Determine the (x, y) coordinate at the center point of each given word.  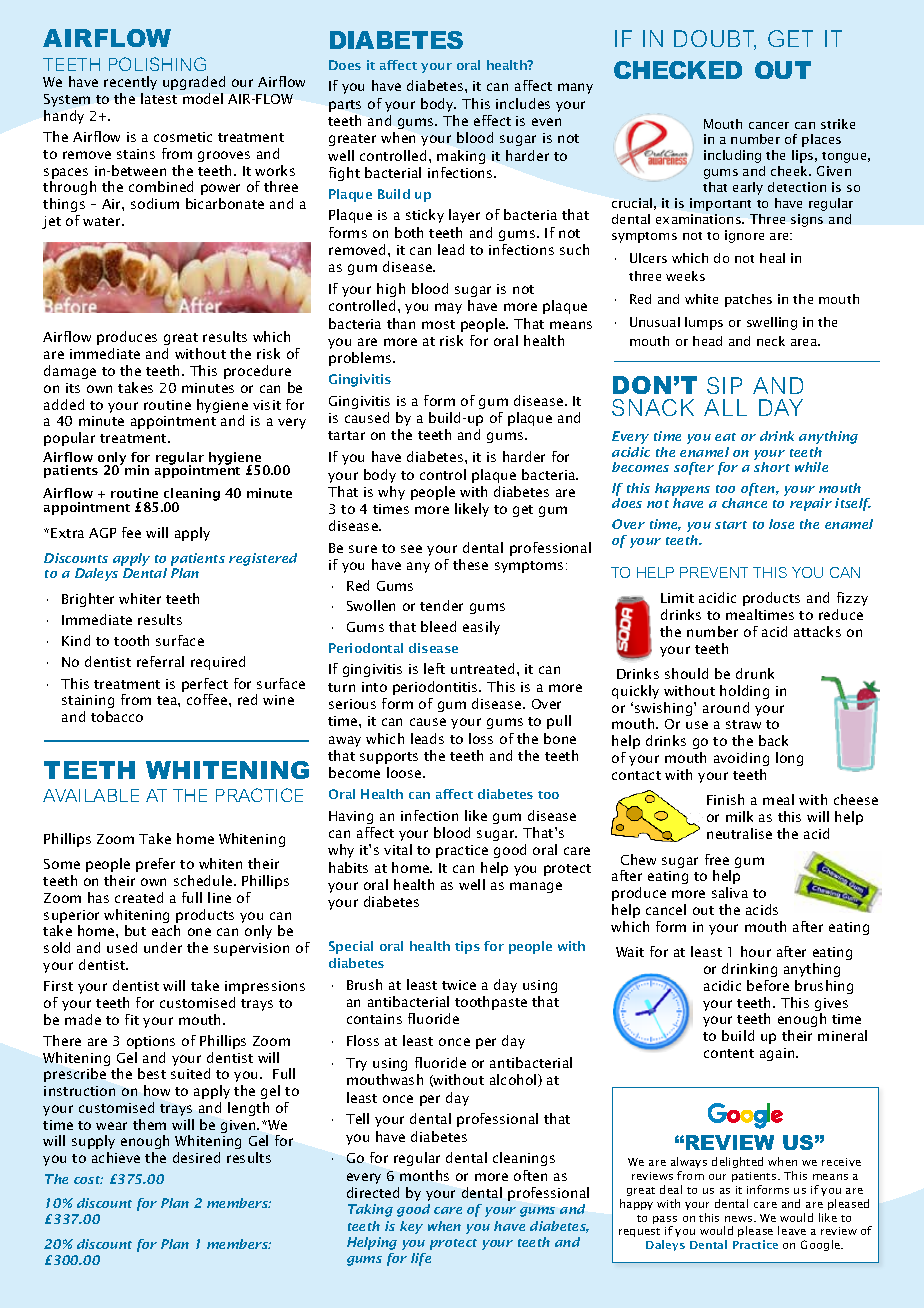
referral (160, 661)
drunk (755, 673)
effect (492, 120)
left (434, 668)
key (411, 1227)
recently (130, 83)
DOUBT (715, 40)
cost (88, 1180)
